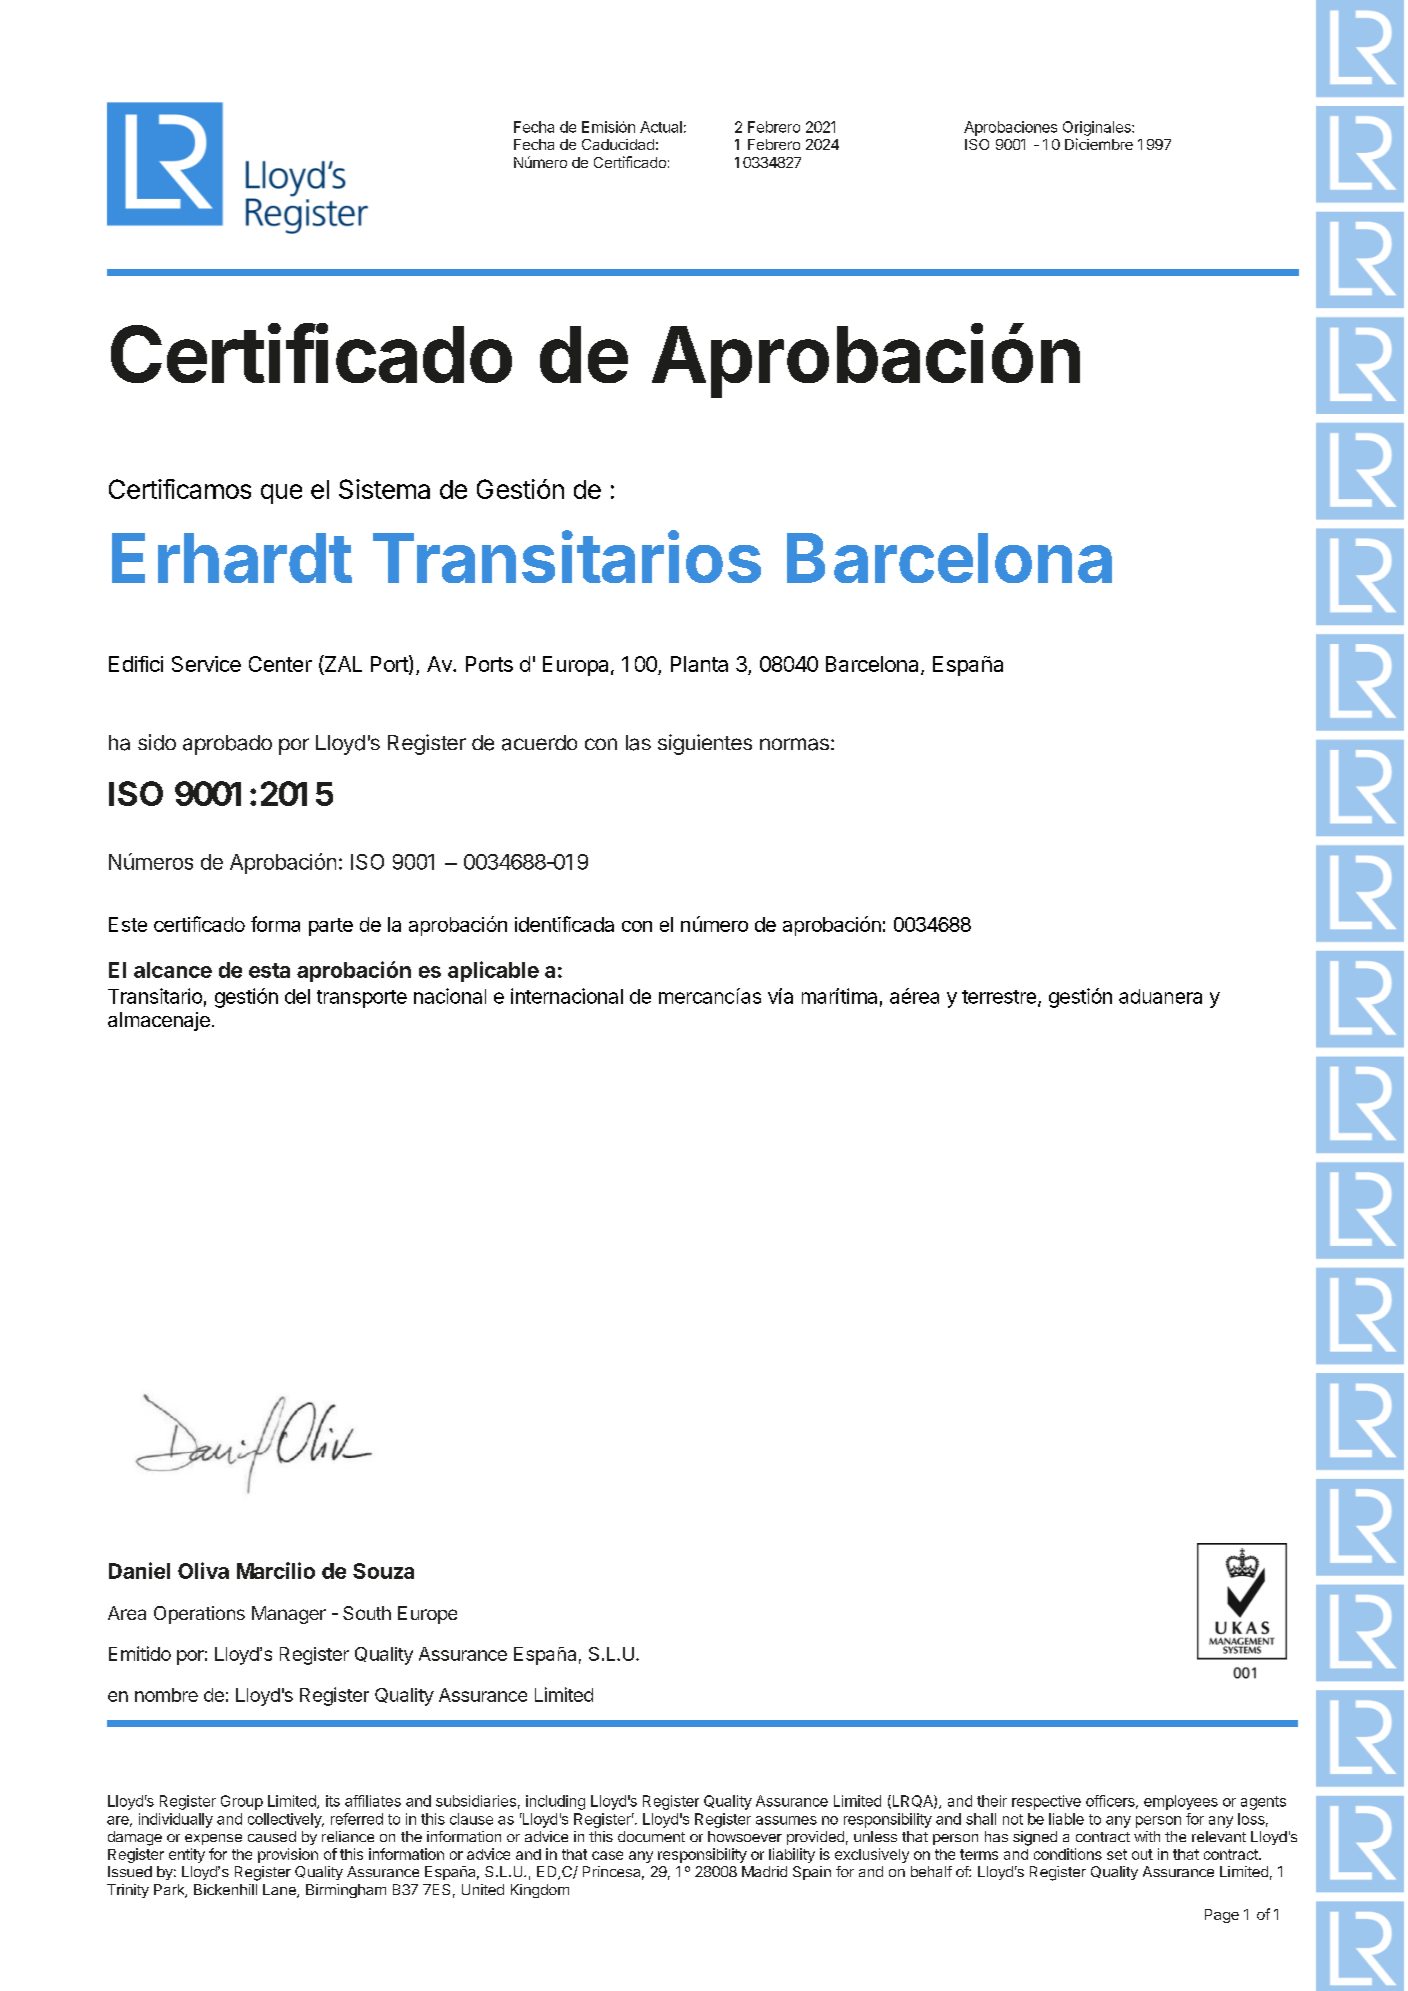 The image size is (1408, 1991). Describe the element at coordinates (427, 1615) in the screenshot. I see `Europe` at that location.
